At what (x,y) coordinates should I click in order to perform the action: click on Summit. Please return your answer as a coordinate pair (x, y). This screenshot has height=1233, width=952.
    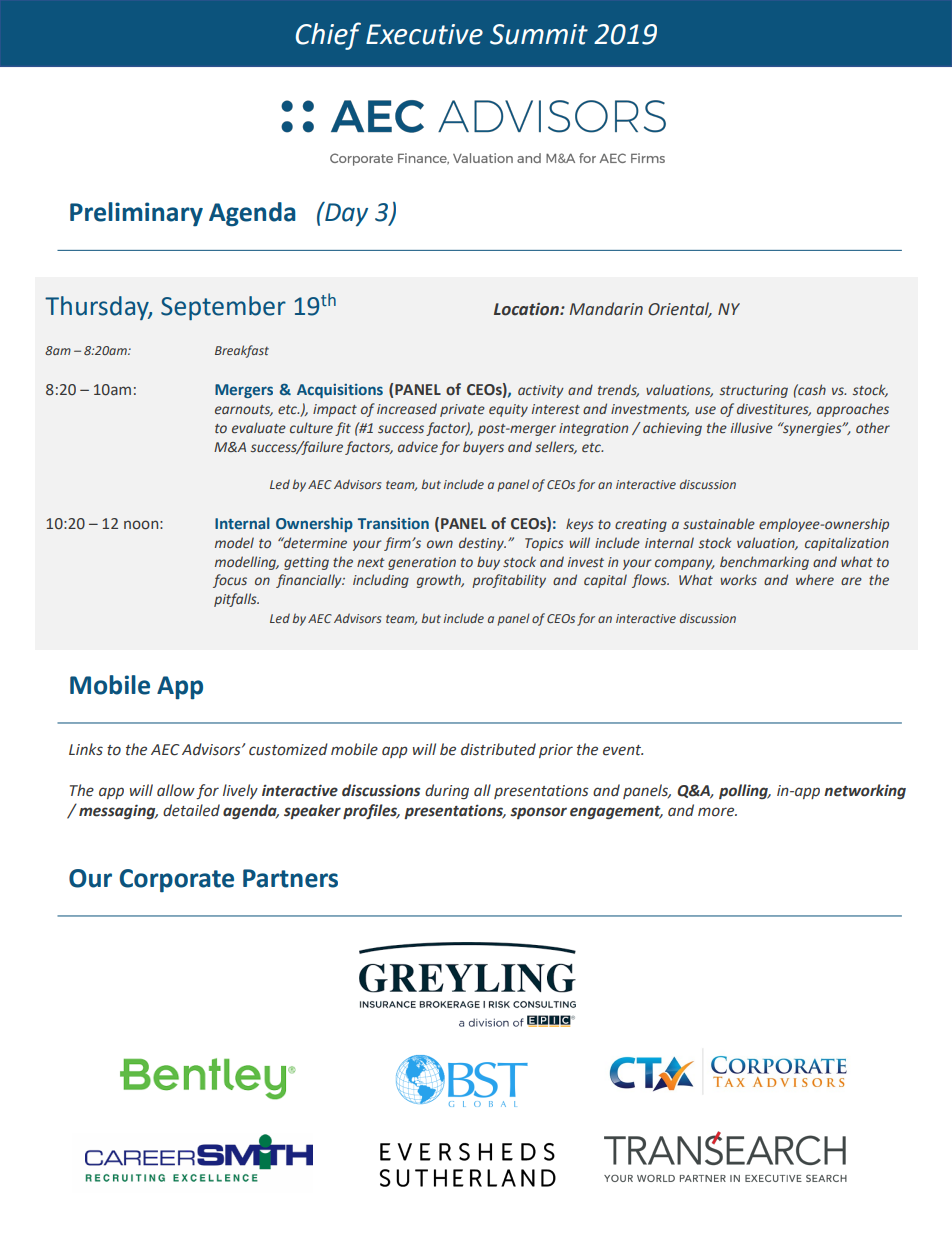
    Looking at the image, I should click on (539, 34).
